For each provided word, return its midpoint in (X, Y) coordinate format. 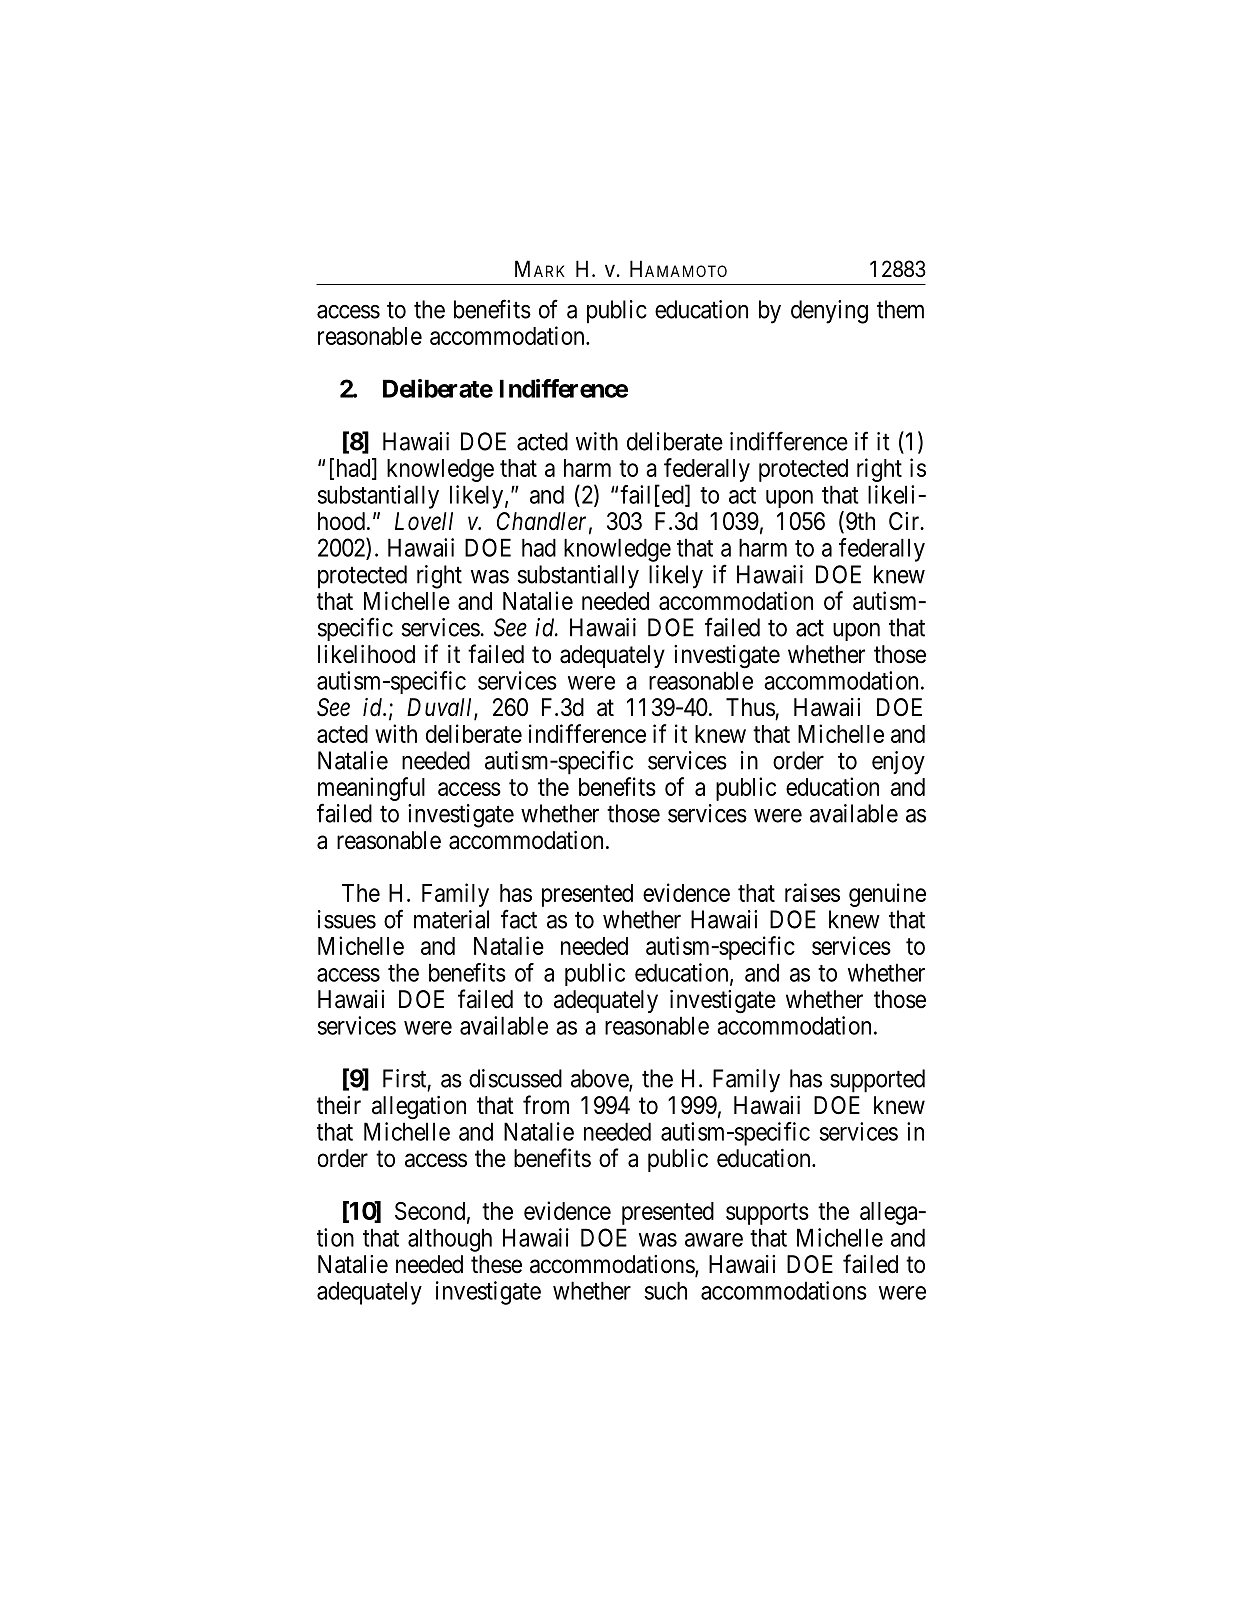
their (339, 1105)
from (546, 1104)
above (600, 1079)
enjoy (898, 763)
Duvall (441, 708)
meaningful (371, 790)
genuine (887, 895)
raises (812, 892)
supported (877, 1081)
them (900, 309)
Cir (905, 521)
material (451, 919)
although (450, 1240)
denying (829, 312)
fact (519, 919)
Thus (750, 707)
